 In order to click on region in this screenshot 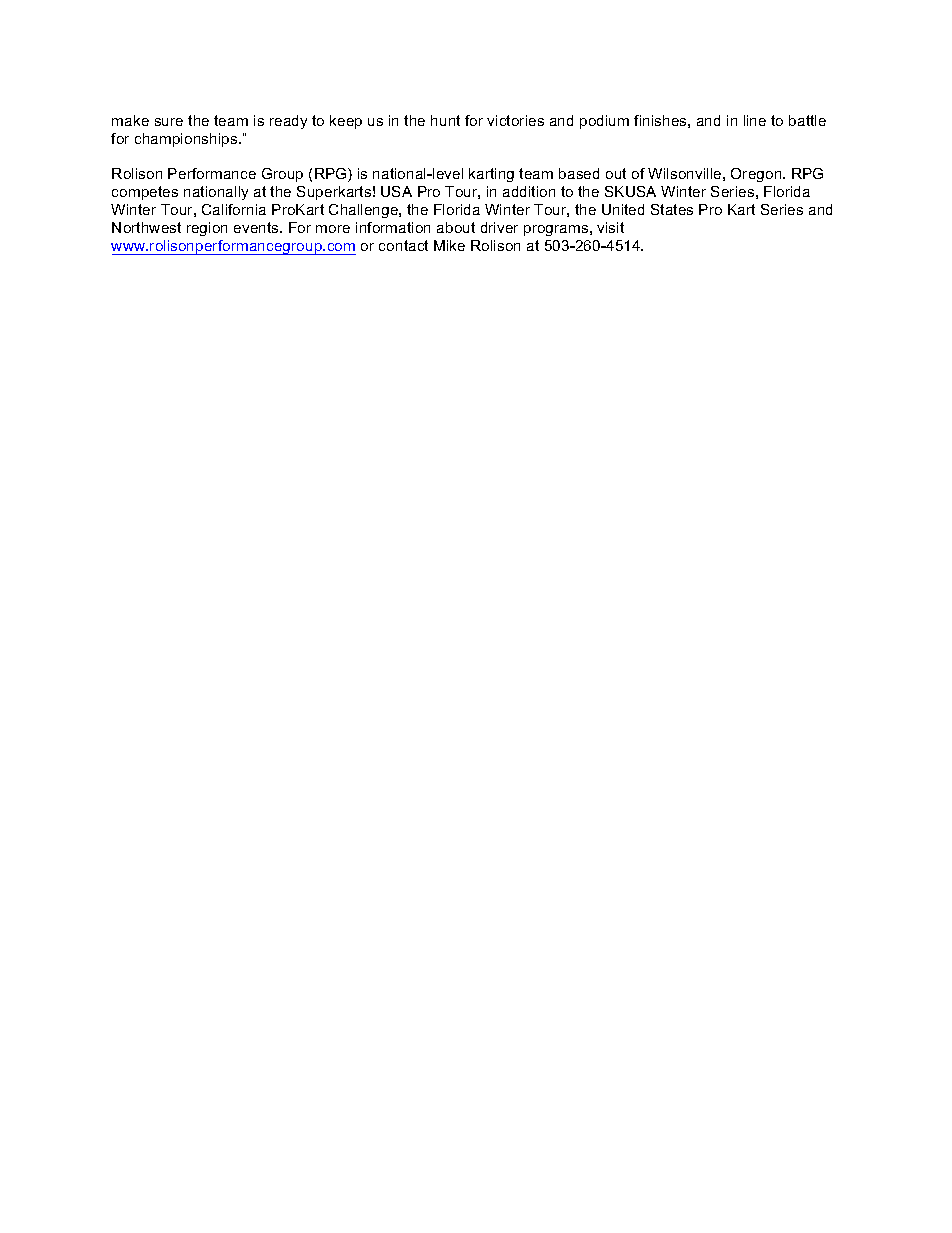, I will do `click(207, 229)`.
